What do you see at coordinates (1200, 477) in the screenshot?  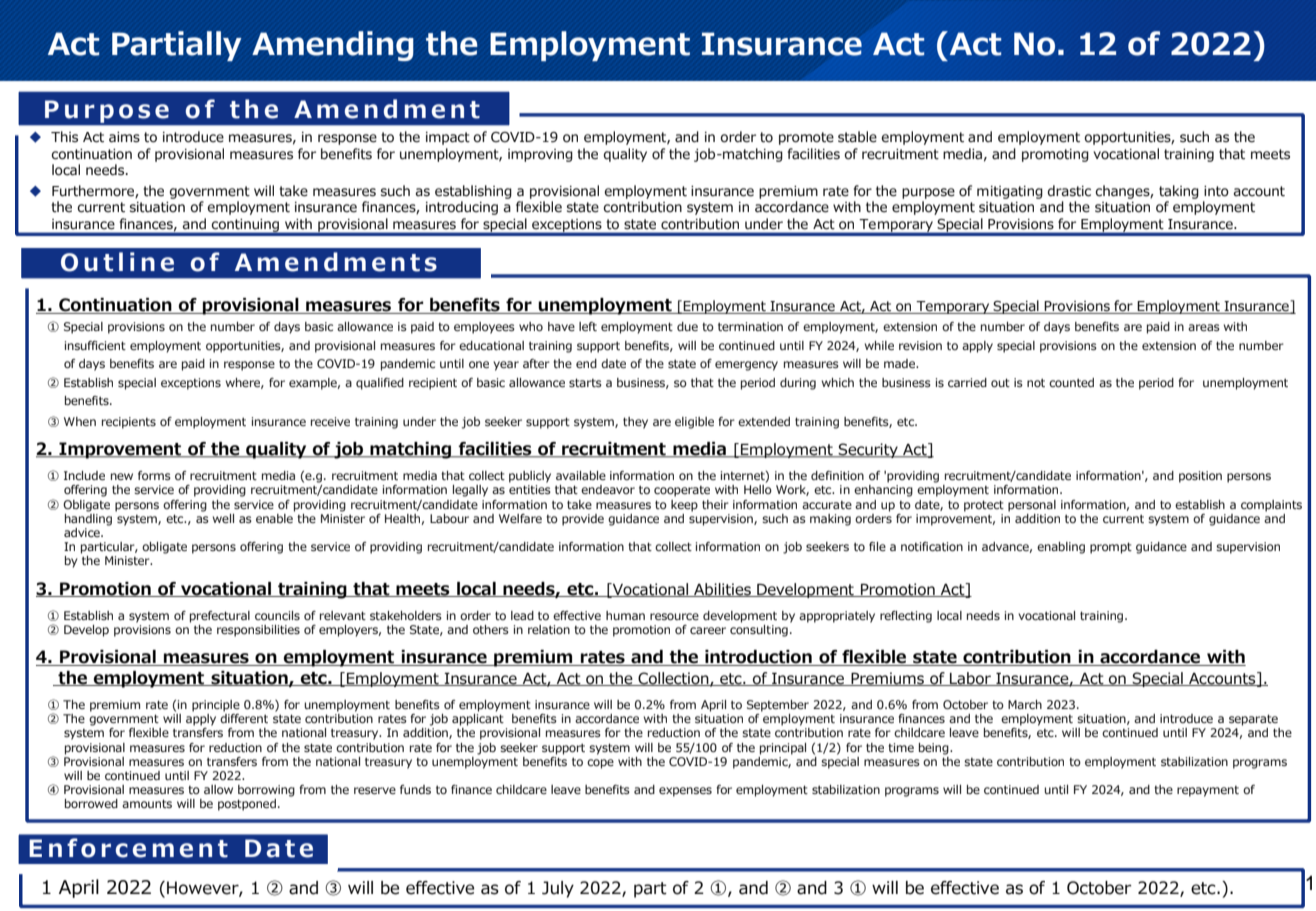 I see `position` at bounding box center [1200, 477].
